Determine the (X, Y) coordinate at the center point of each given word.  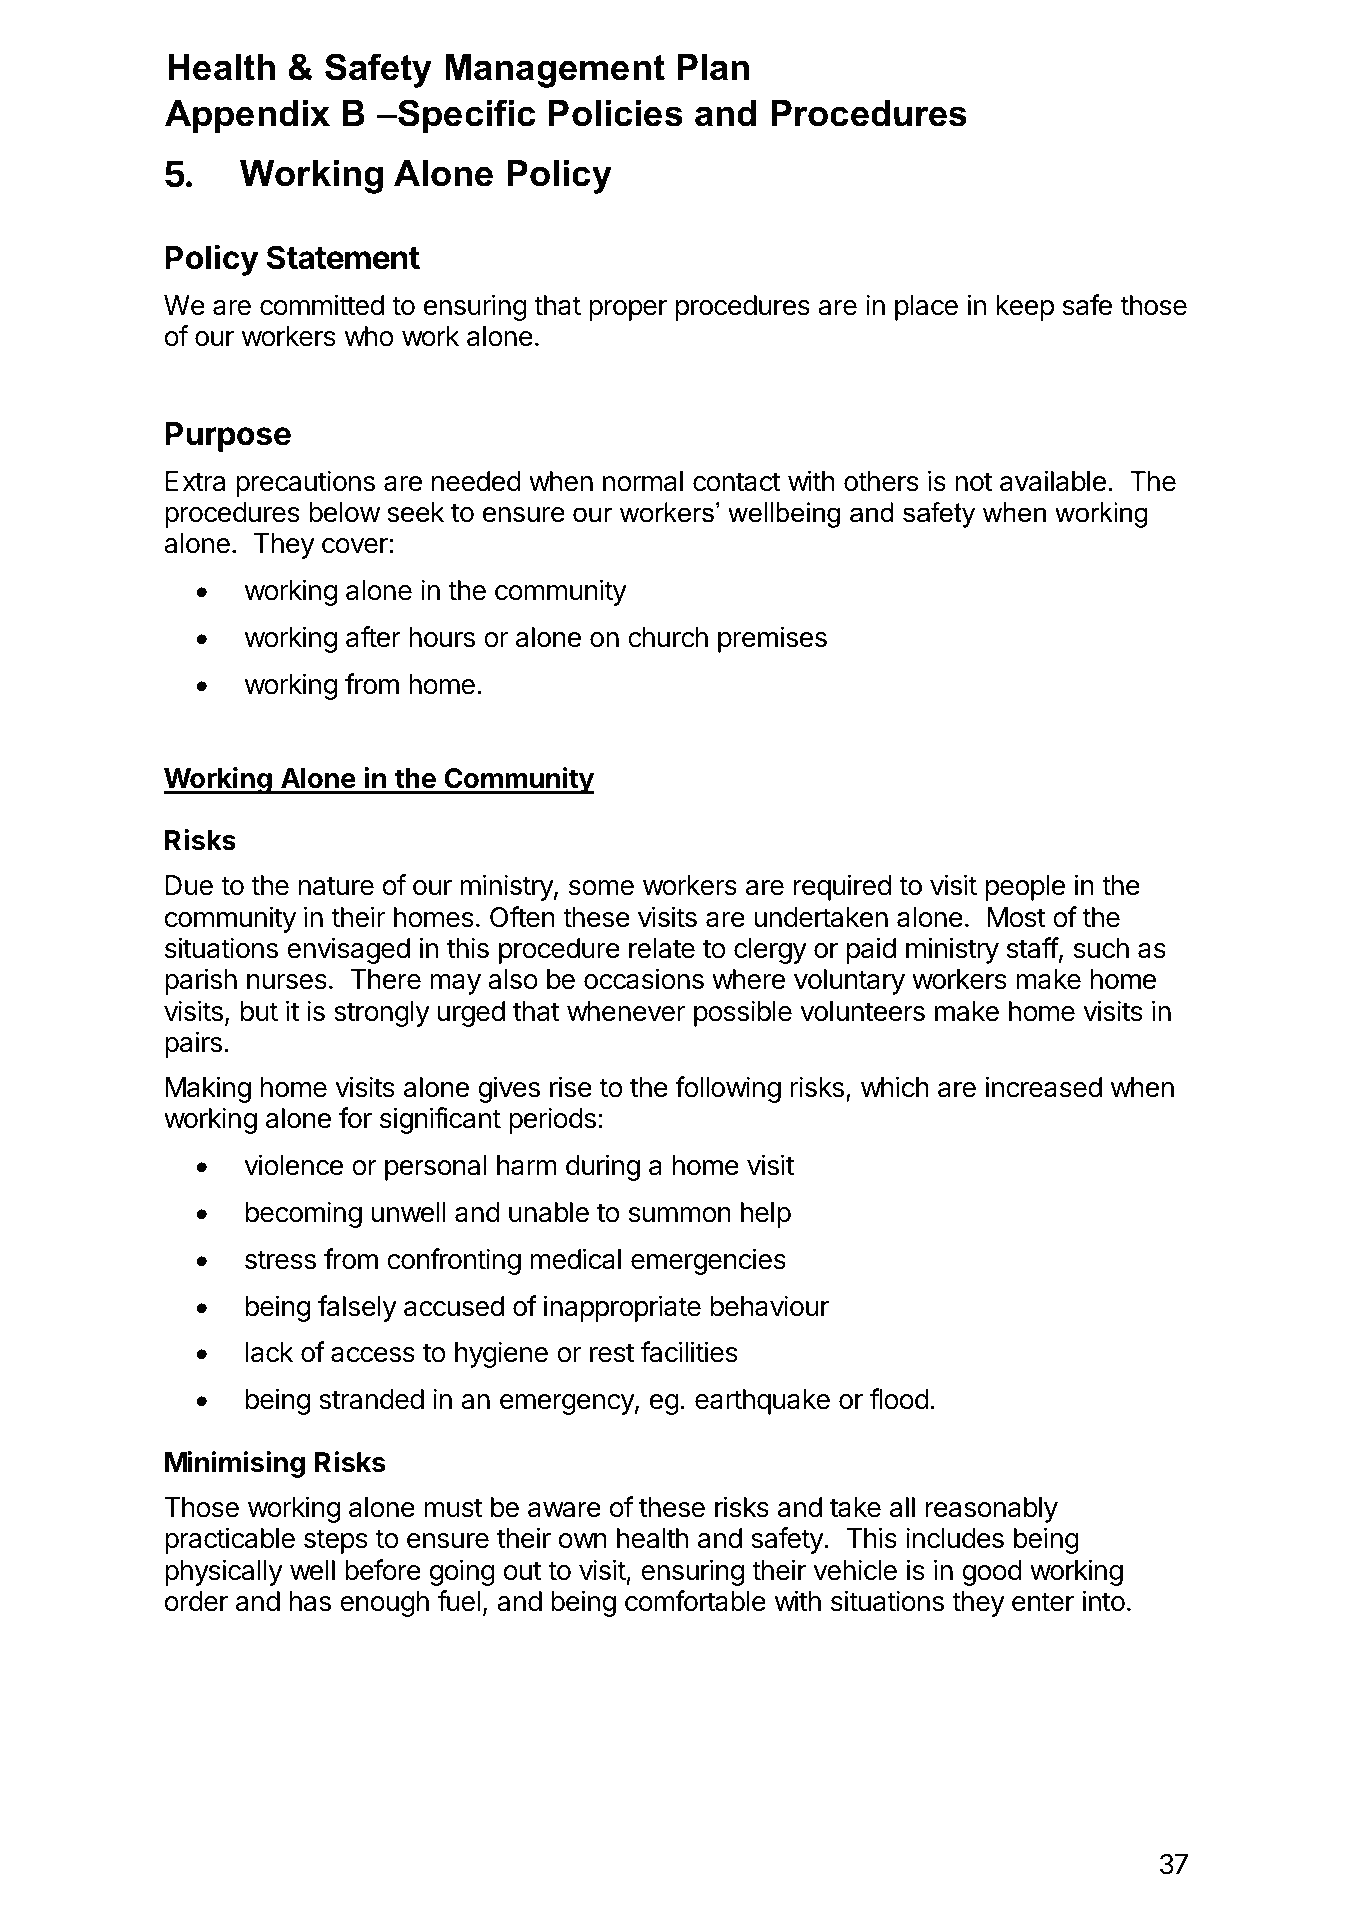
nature (336, 886)
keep (1025, 308)
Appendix (247, 116)
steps (336, 1541)
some (601, 888)
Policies (615, 113)
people (1025, 888)
